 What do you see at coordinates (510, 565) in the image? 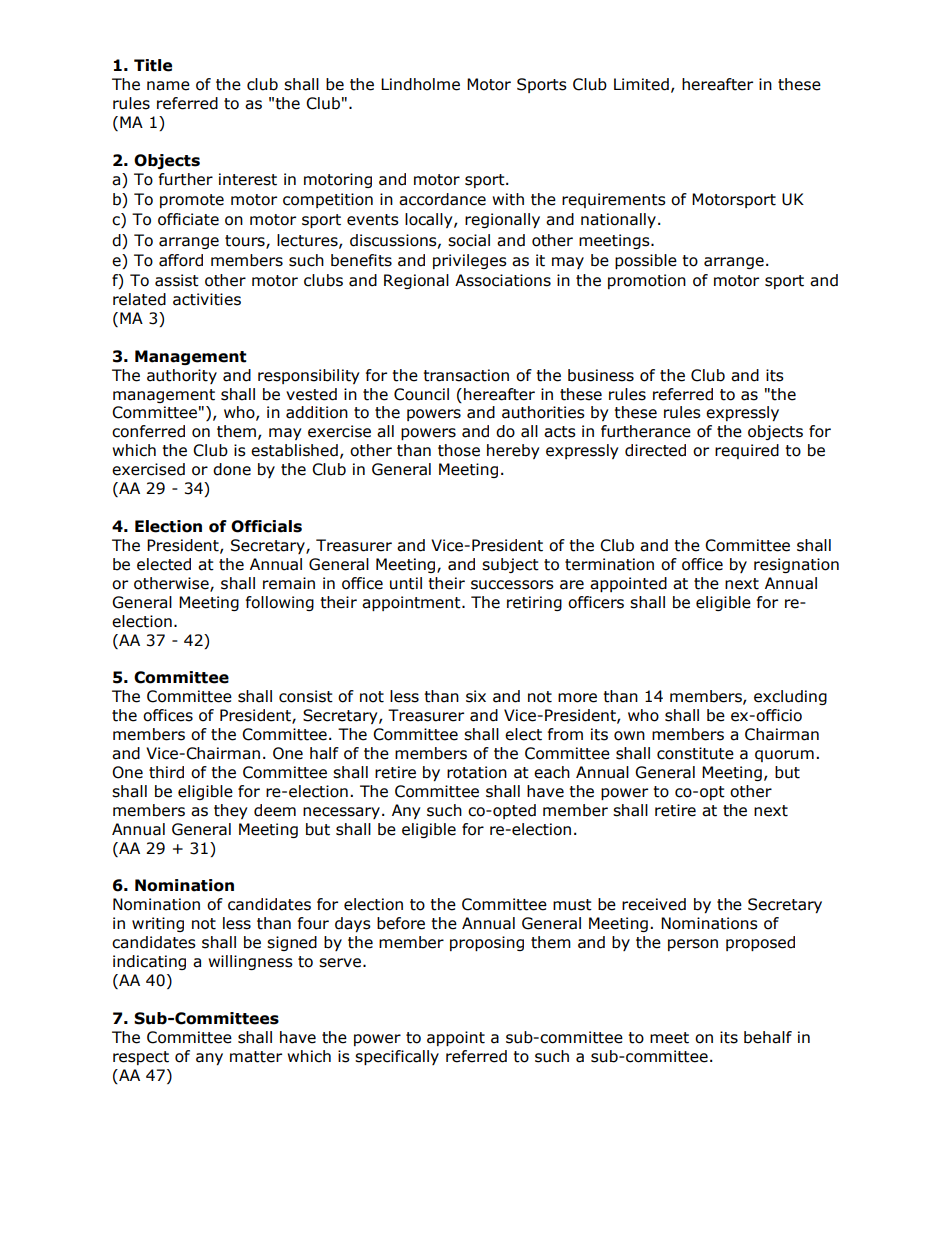
I see `subject` at bounding box center [510, 565].
